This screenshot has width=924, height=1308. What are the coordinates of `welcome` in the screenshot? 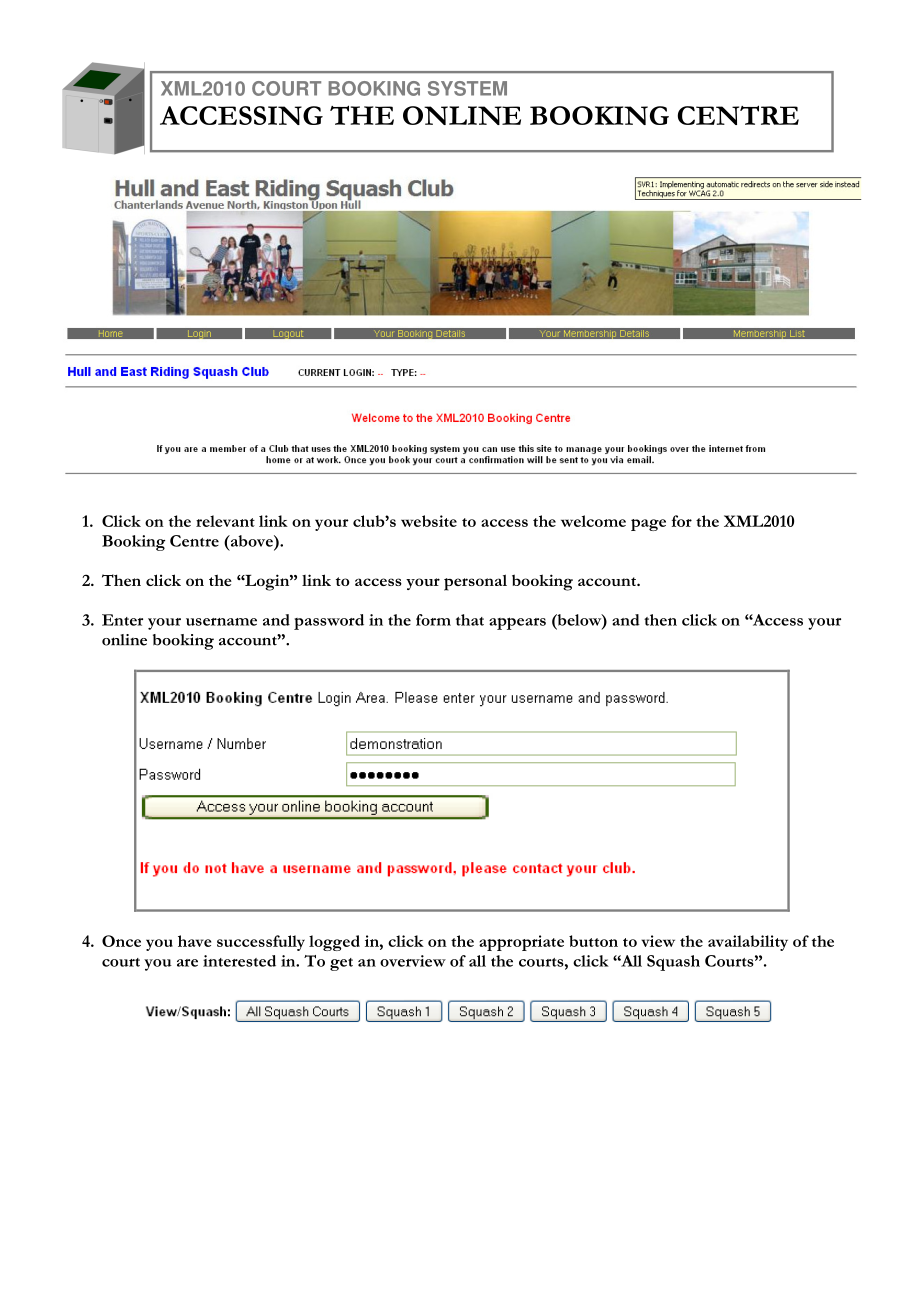 It's located at (593, 521).
